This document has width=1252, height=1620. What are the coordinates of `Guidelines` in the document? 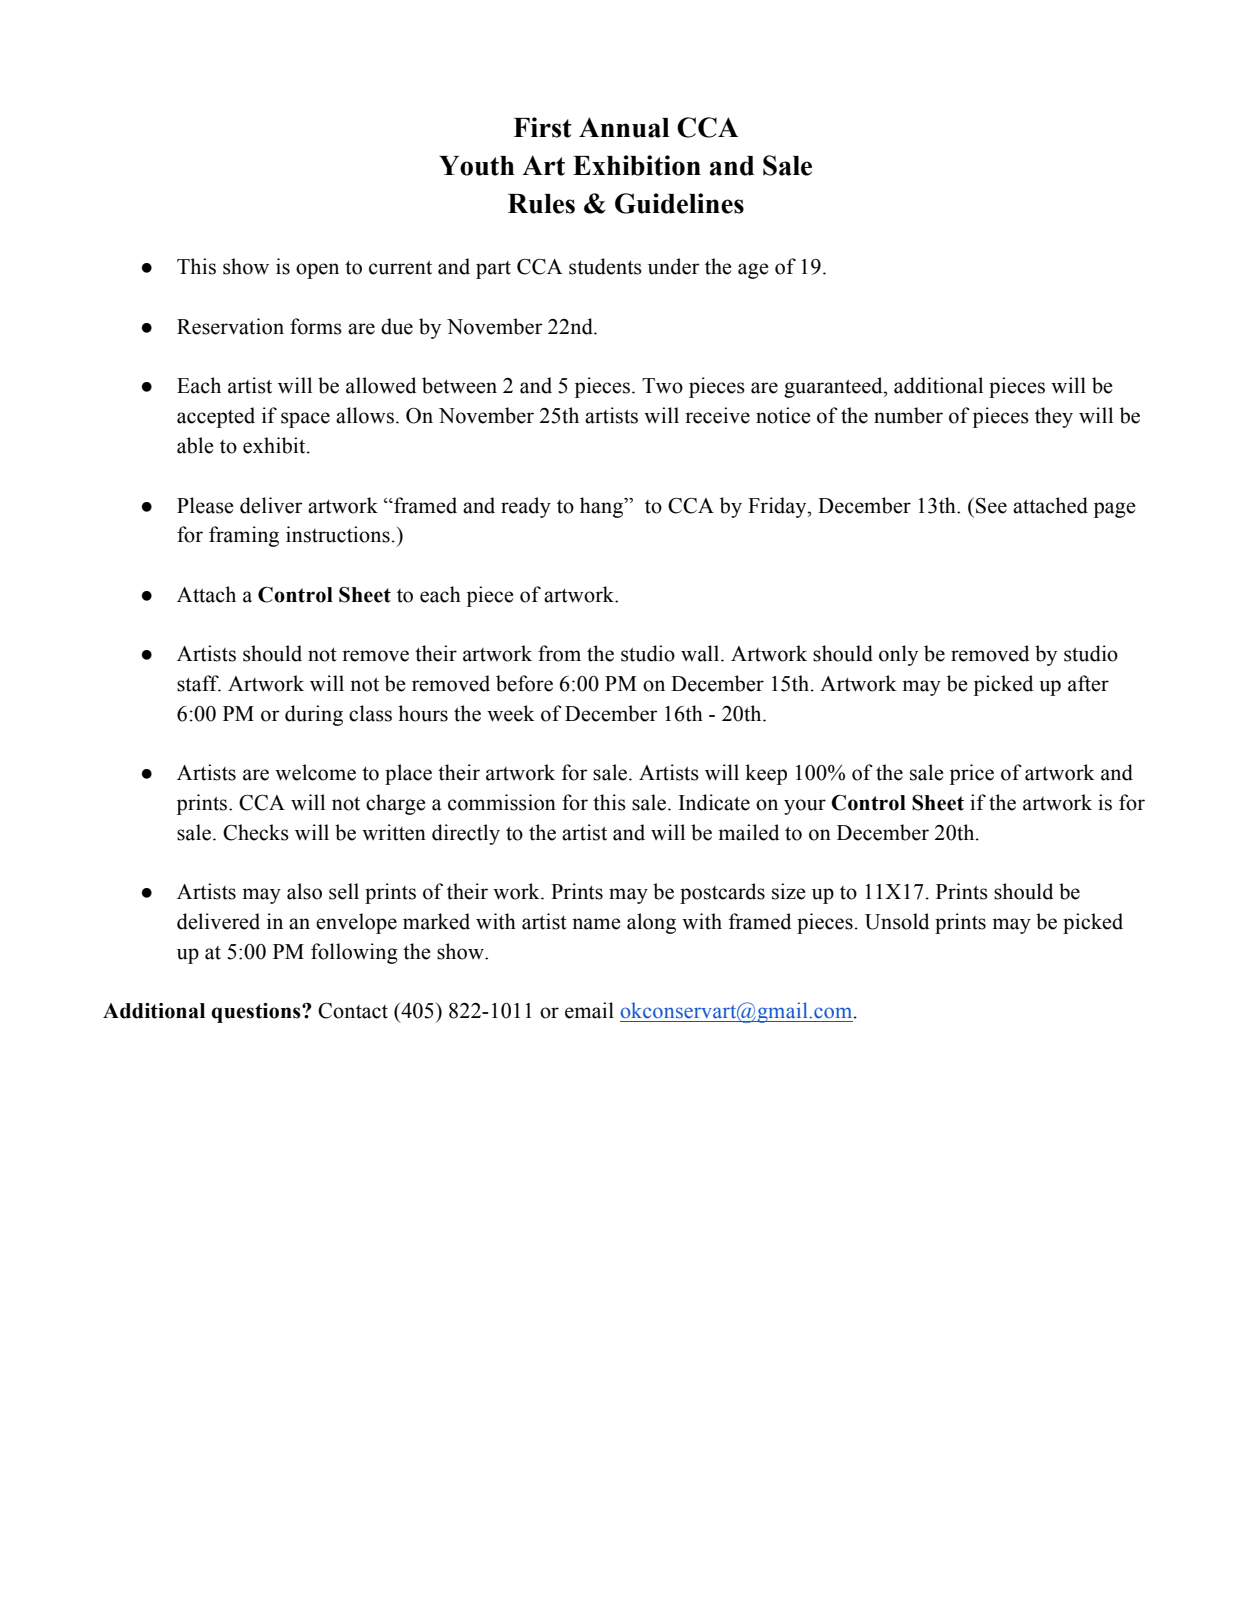 It's located at (679, 203).
